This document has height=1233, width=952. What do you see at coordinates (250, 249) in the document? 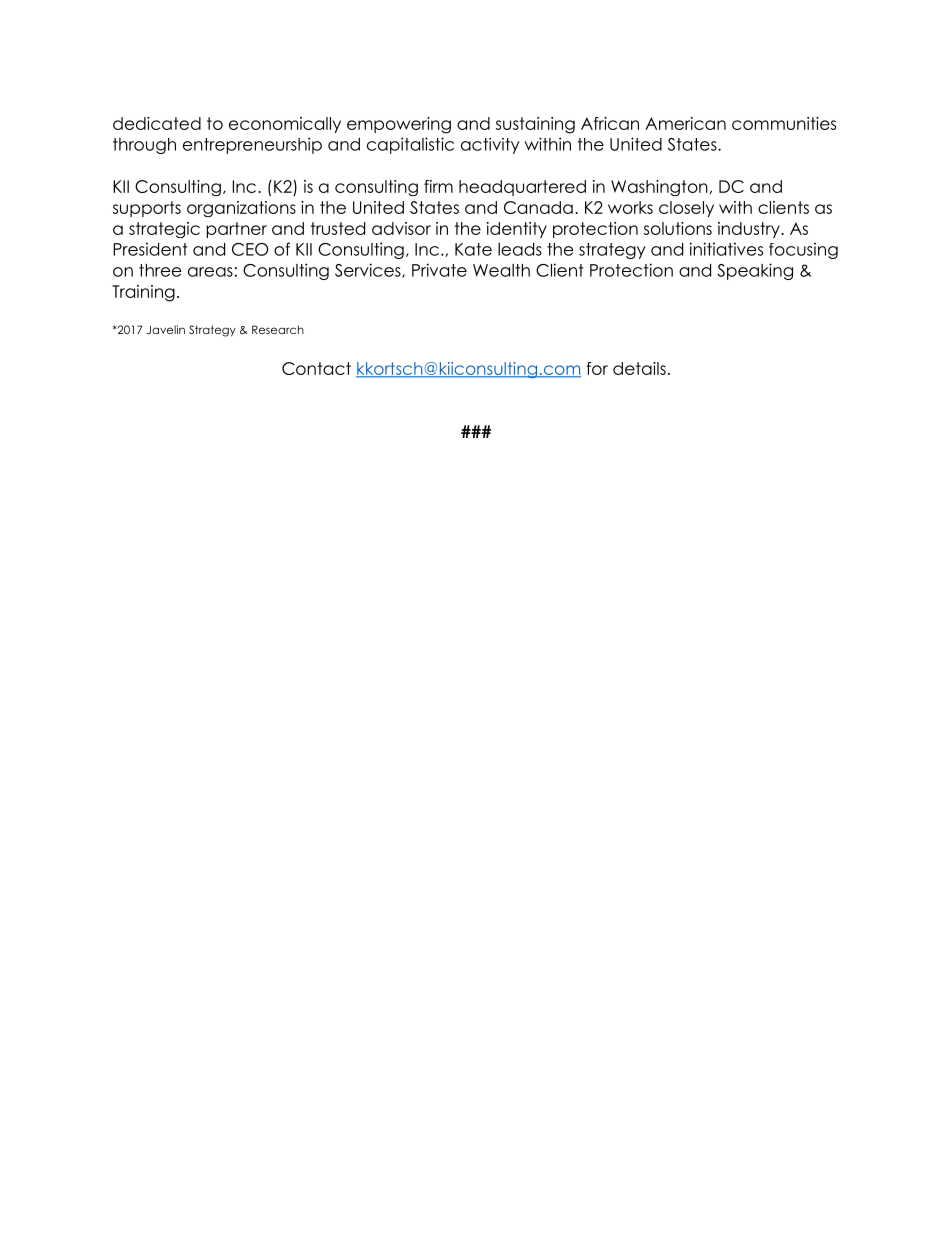
I see `CEO` at bounding box center [250, 249].
